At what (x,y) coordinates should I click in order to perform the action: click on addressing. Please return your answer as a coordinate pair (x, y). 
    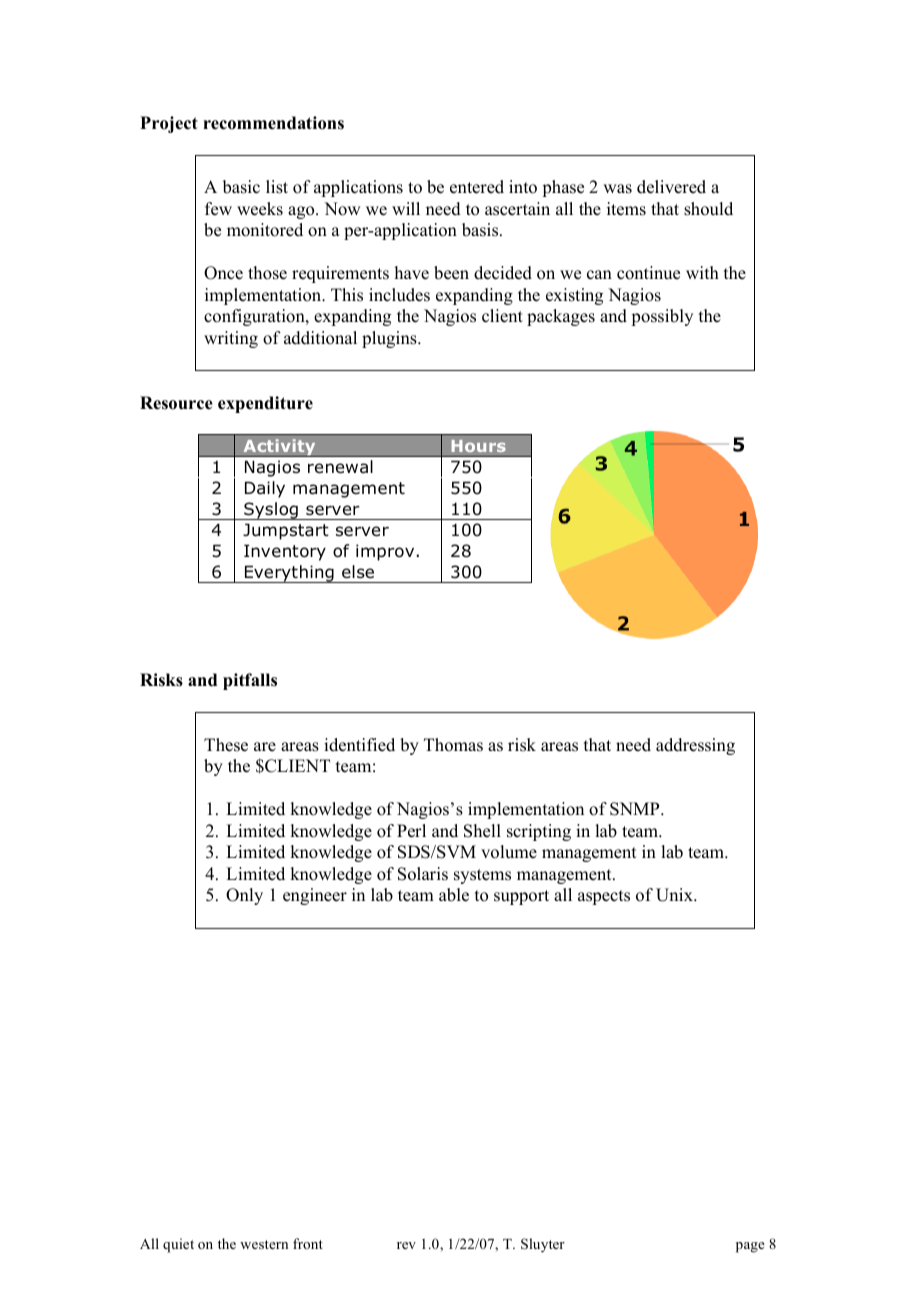
    Looking at the image, I should click on (695, 746).
